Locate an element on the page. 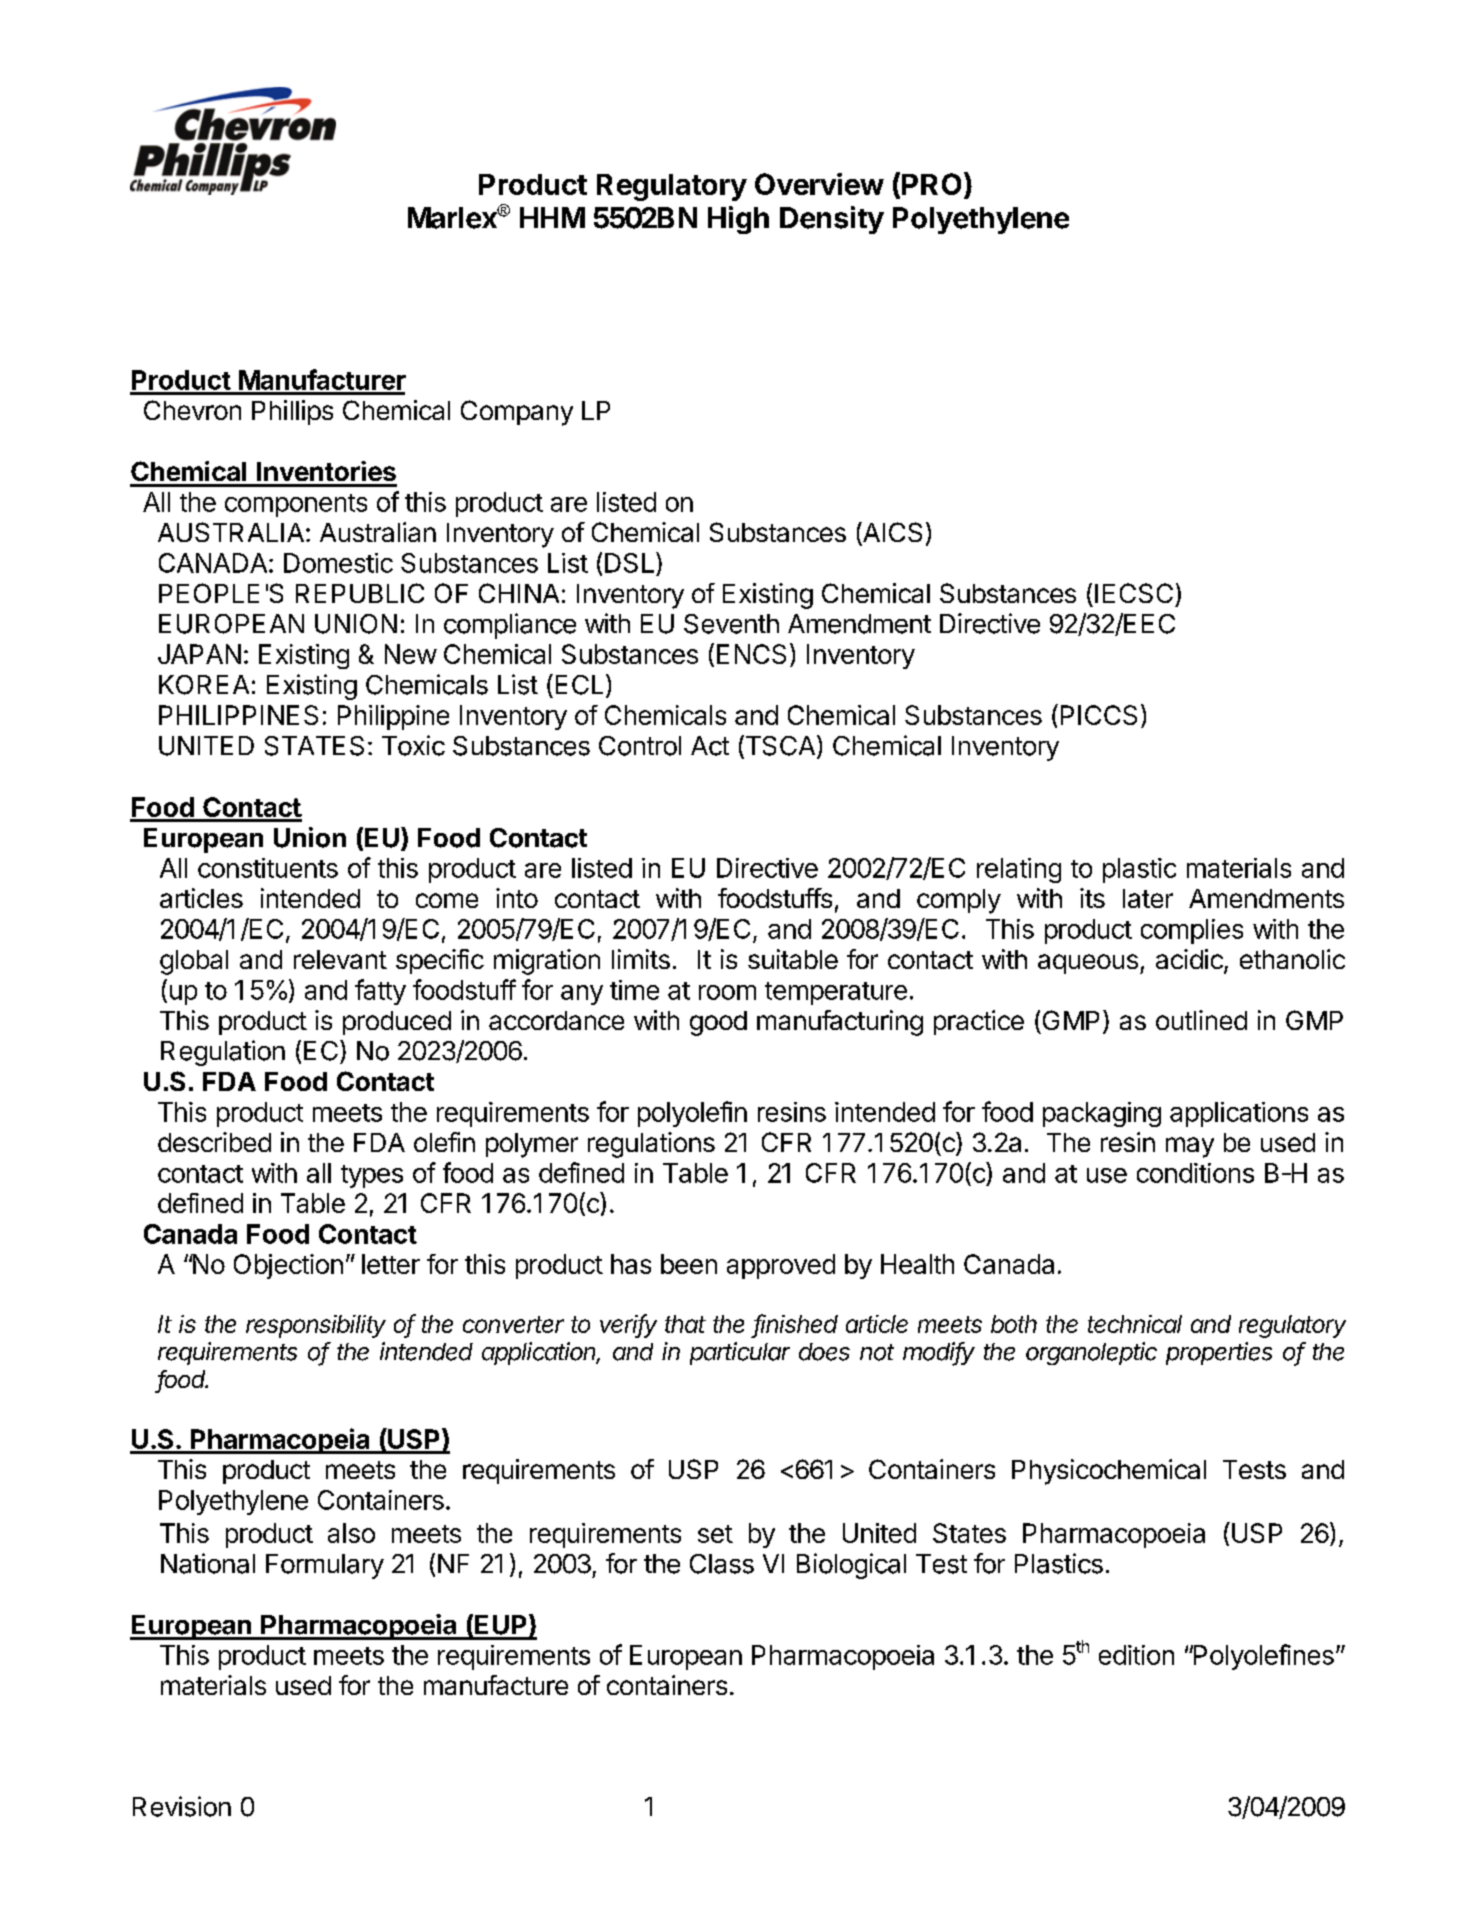 Image resolution: width=1475 pixels, height=1909 pixels. room is located at coordinates (727, 992).
